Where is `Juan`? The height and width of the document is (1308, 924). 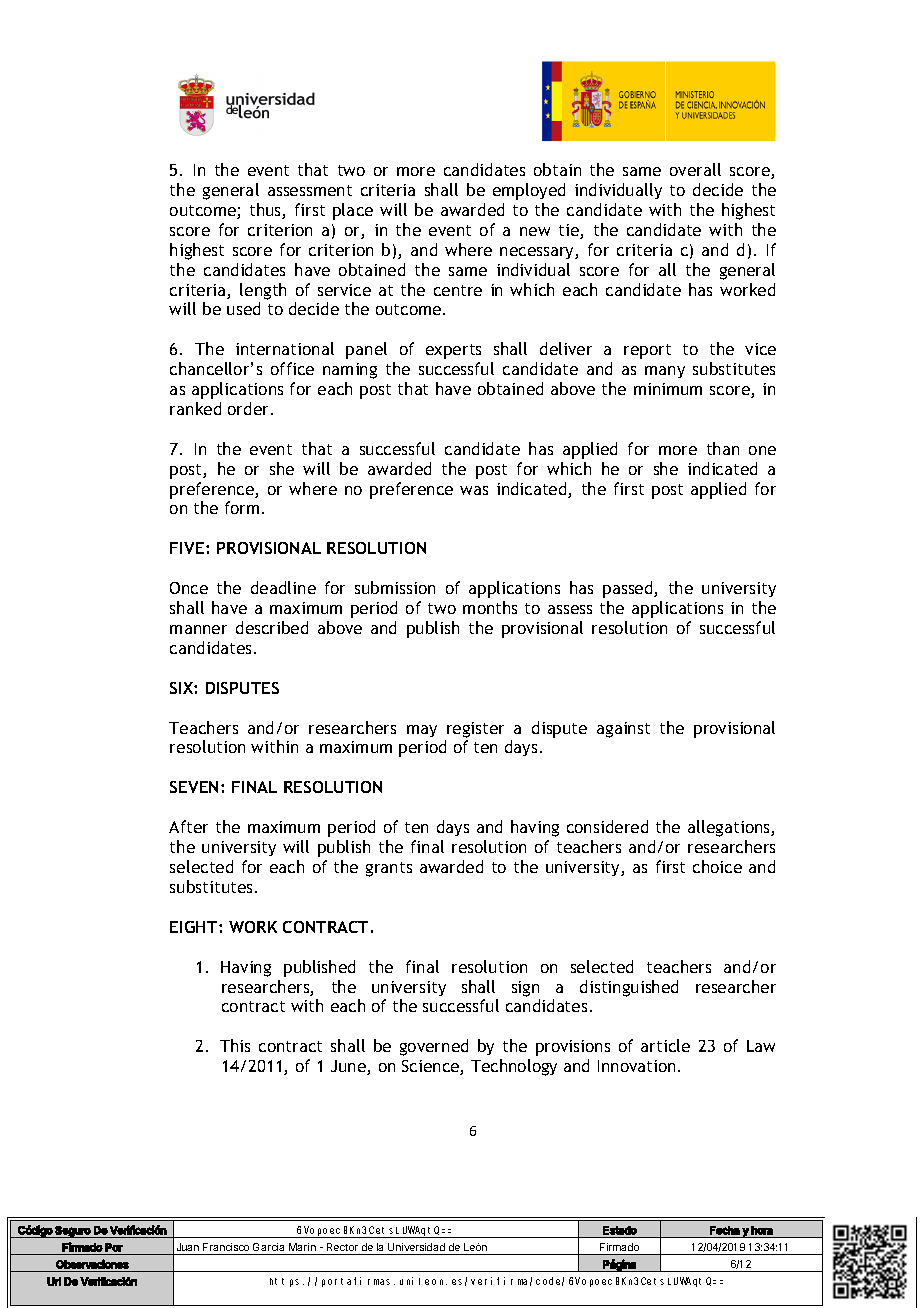 Juan is located at coordinates (188, 1247).
